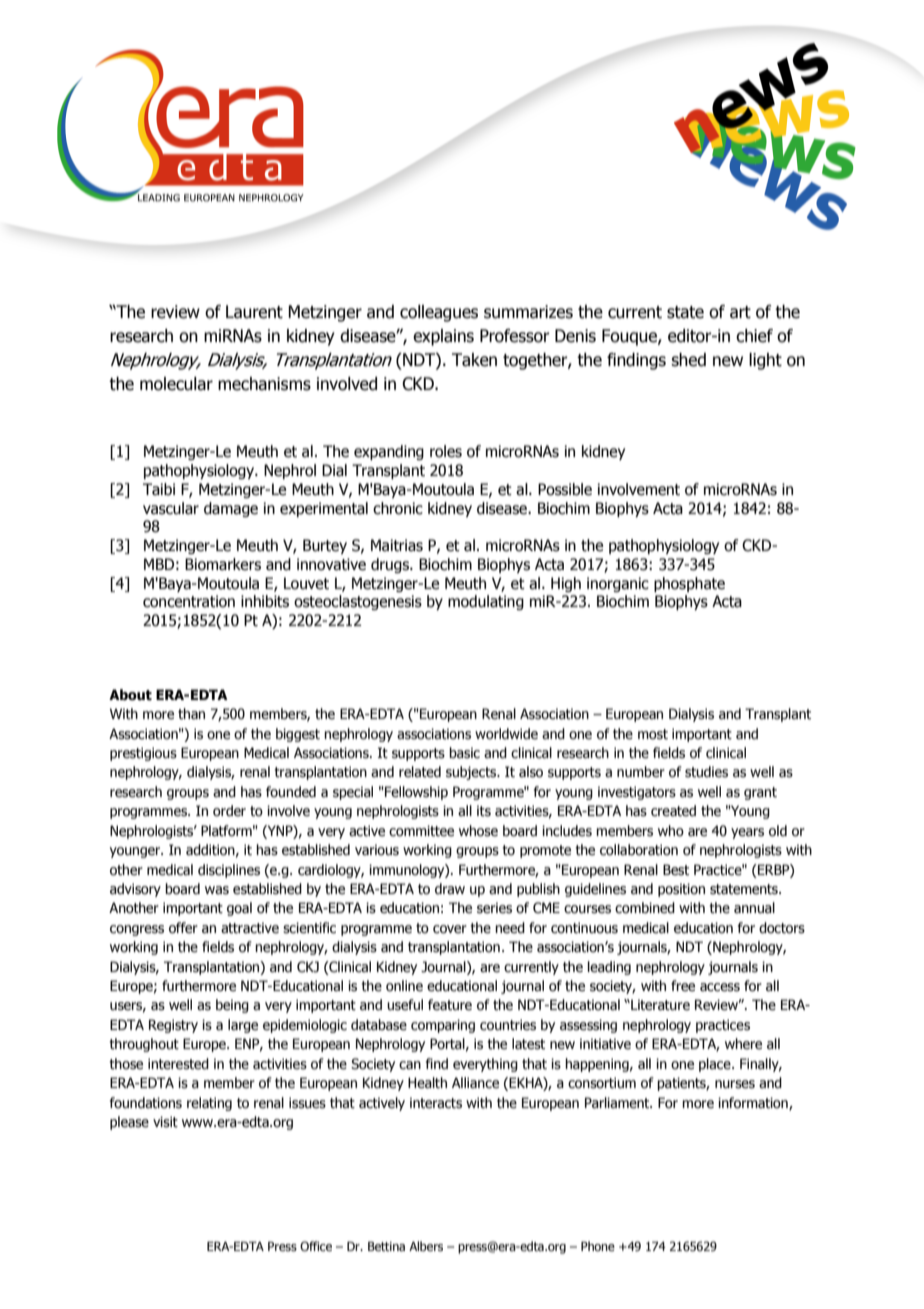 This page has width=924, height=1309. I want to click on explains, so click(443, 337).
